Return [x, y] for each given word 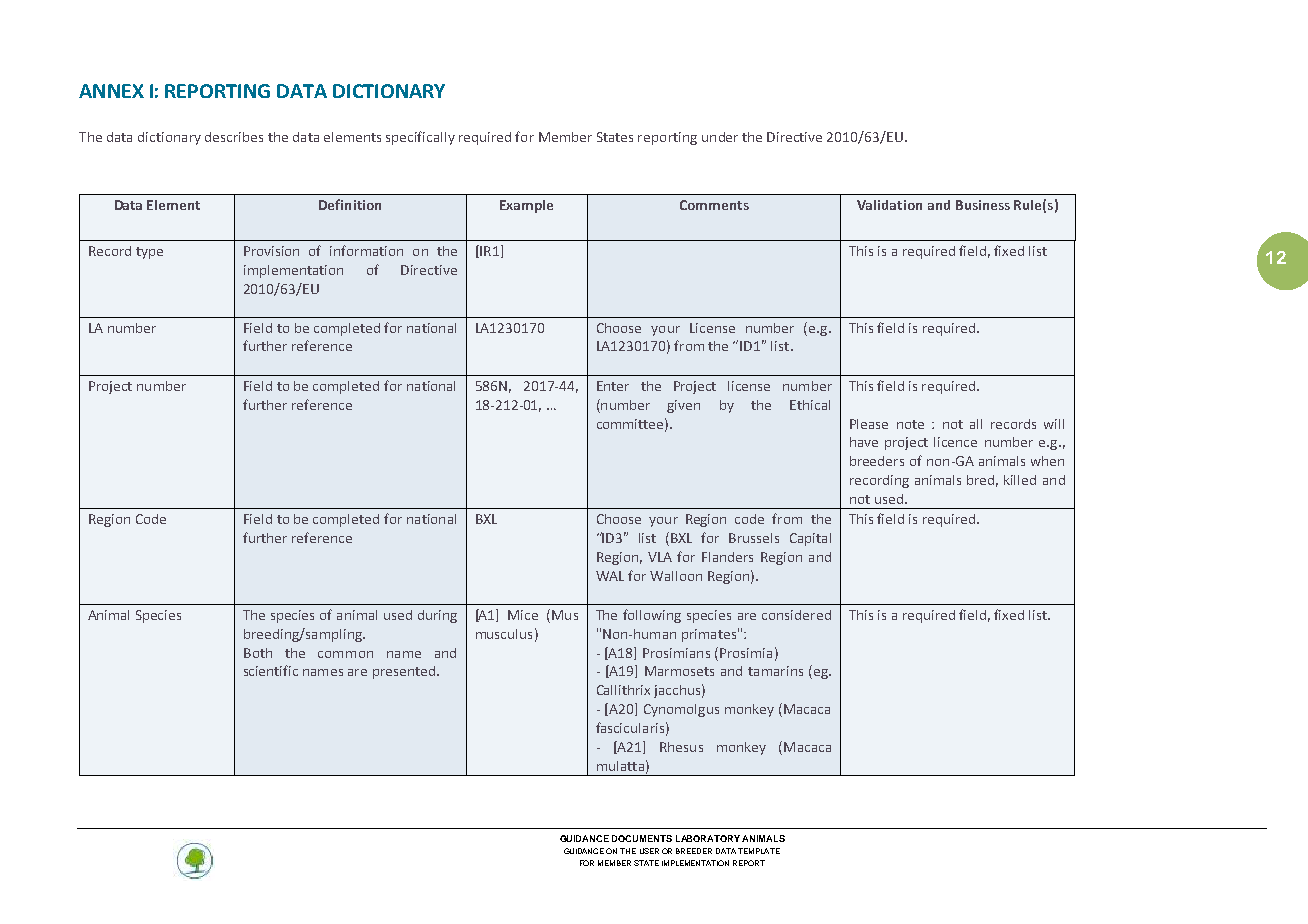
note [910, 424]
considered [796, 615]
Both [258, 653]
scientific [271, 670]
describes [234, 137]
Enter [613, 386]
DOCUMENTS [642, 838]
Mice [523, 615]
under [720, 137]
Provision [271, 251]
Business [983, 205]
